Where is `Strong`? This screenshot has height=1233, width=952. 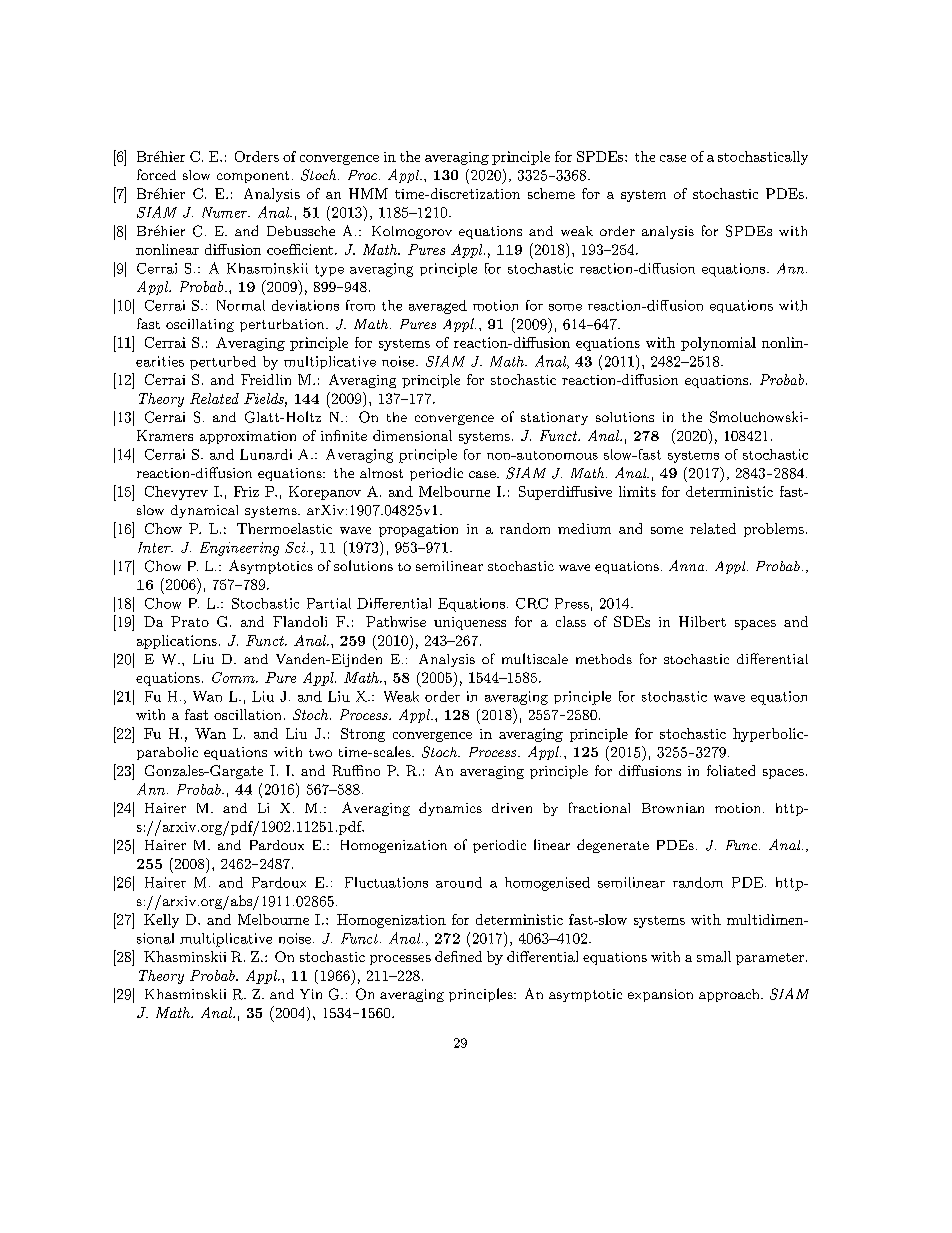
Strong is located at coordinates (363, 735).
